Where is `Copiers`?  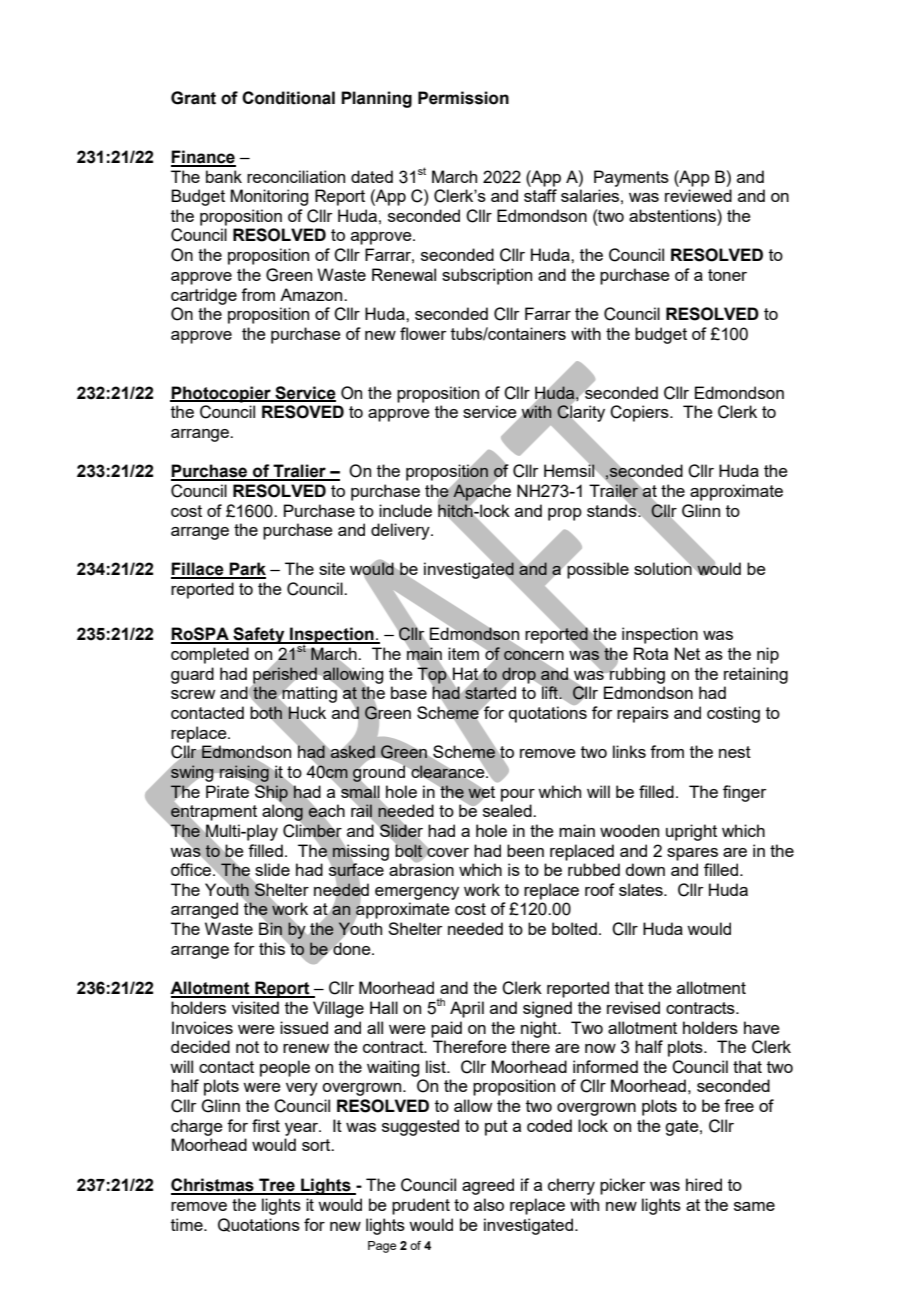 Copiers is located at coordinates (640, 413).
